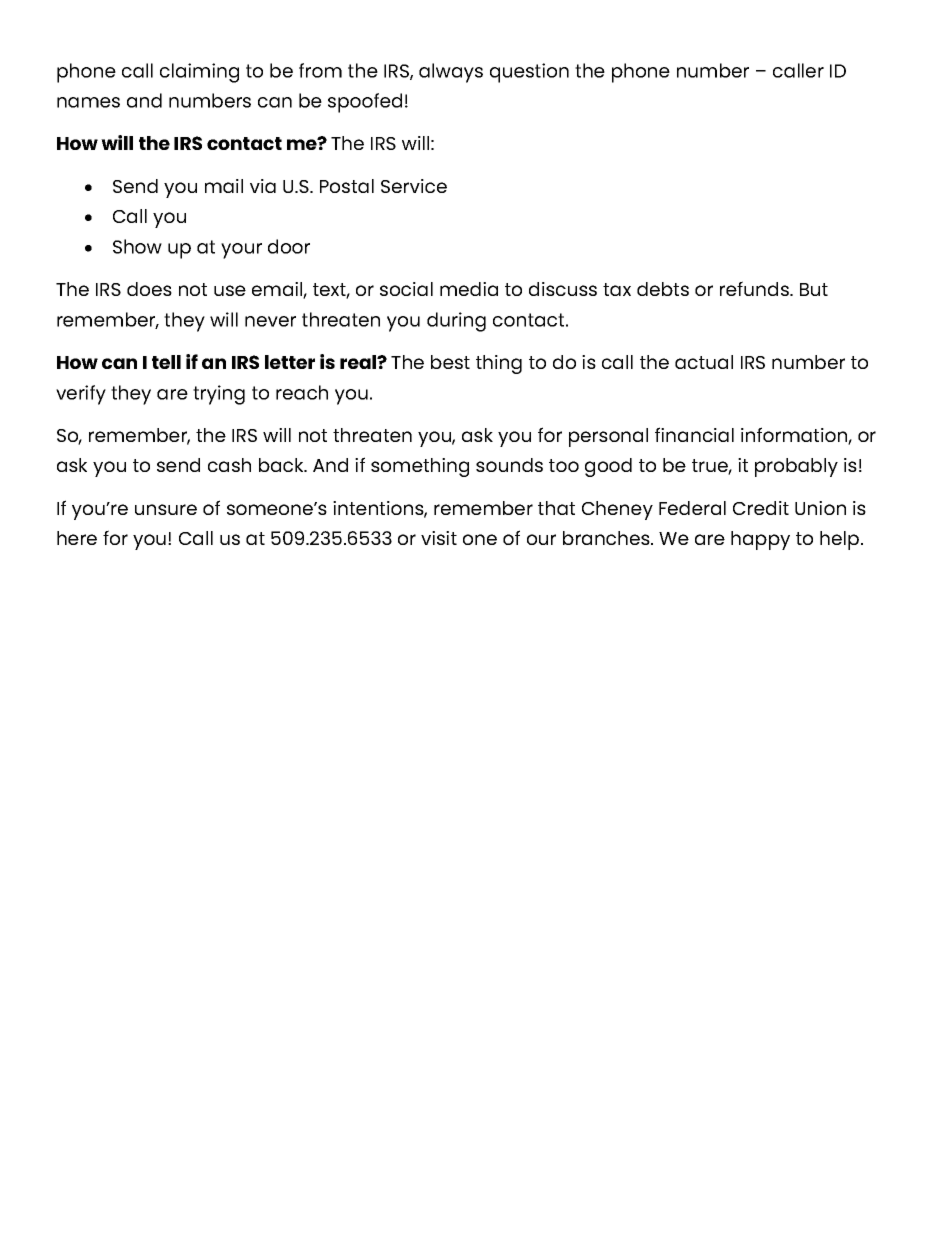 The height and width of the image is (1233, 952). I want to click on refunds, so click(755, 288).
